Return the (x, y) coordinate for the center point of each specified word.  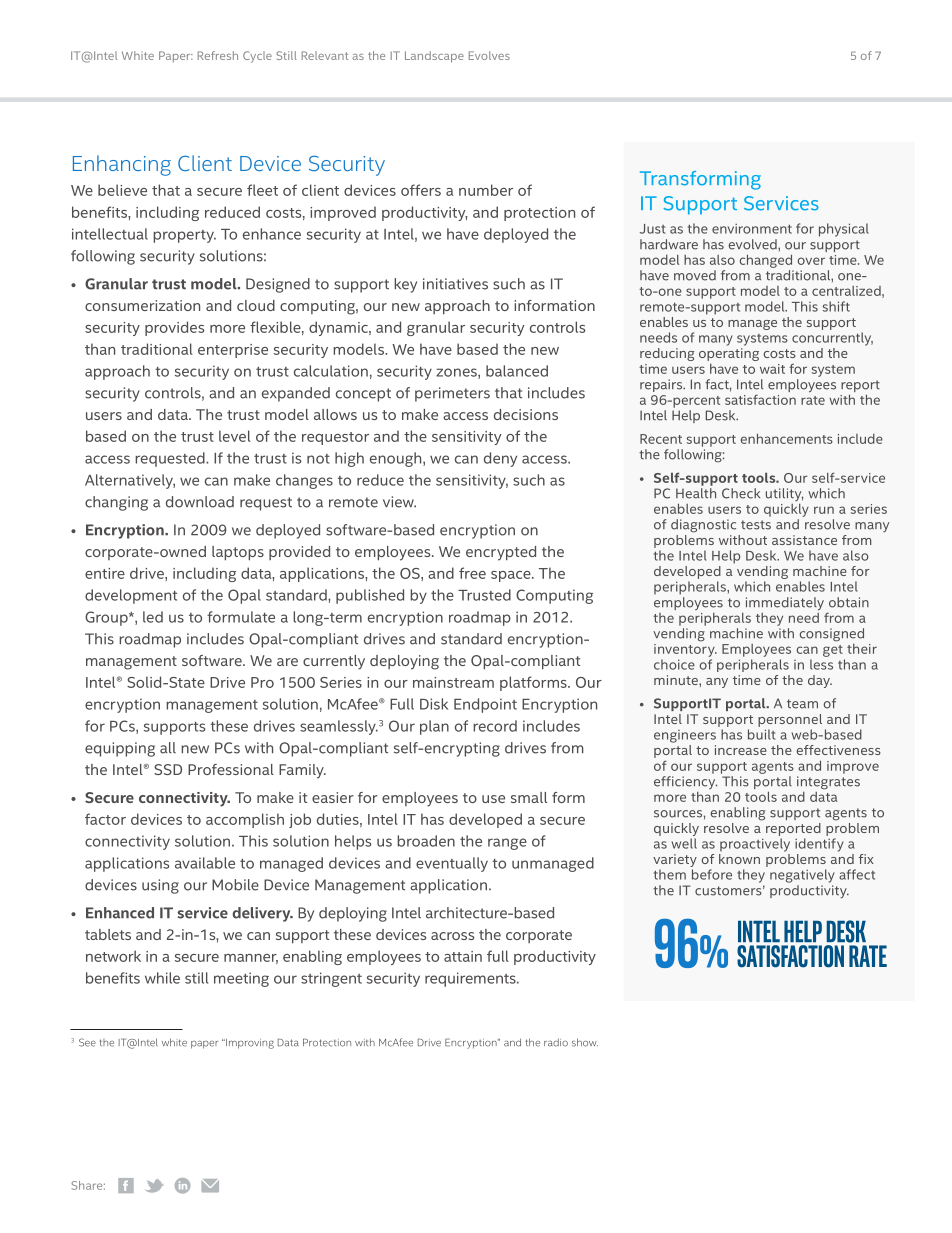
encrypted (501, 553)
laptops (238, 553)
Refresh (218, 55)
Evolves (489, 55)
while (162, 978)
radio (556, 1042)
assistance (804, 540)
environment (752, 229)
